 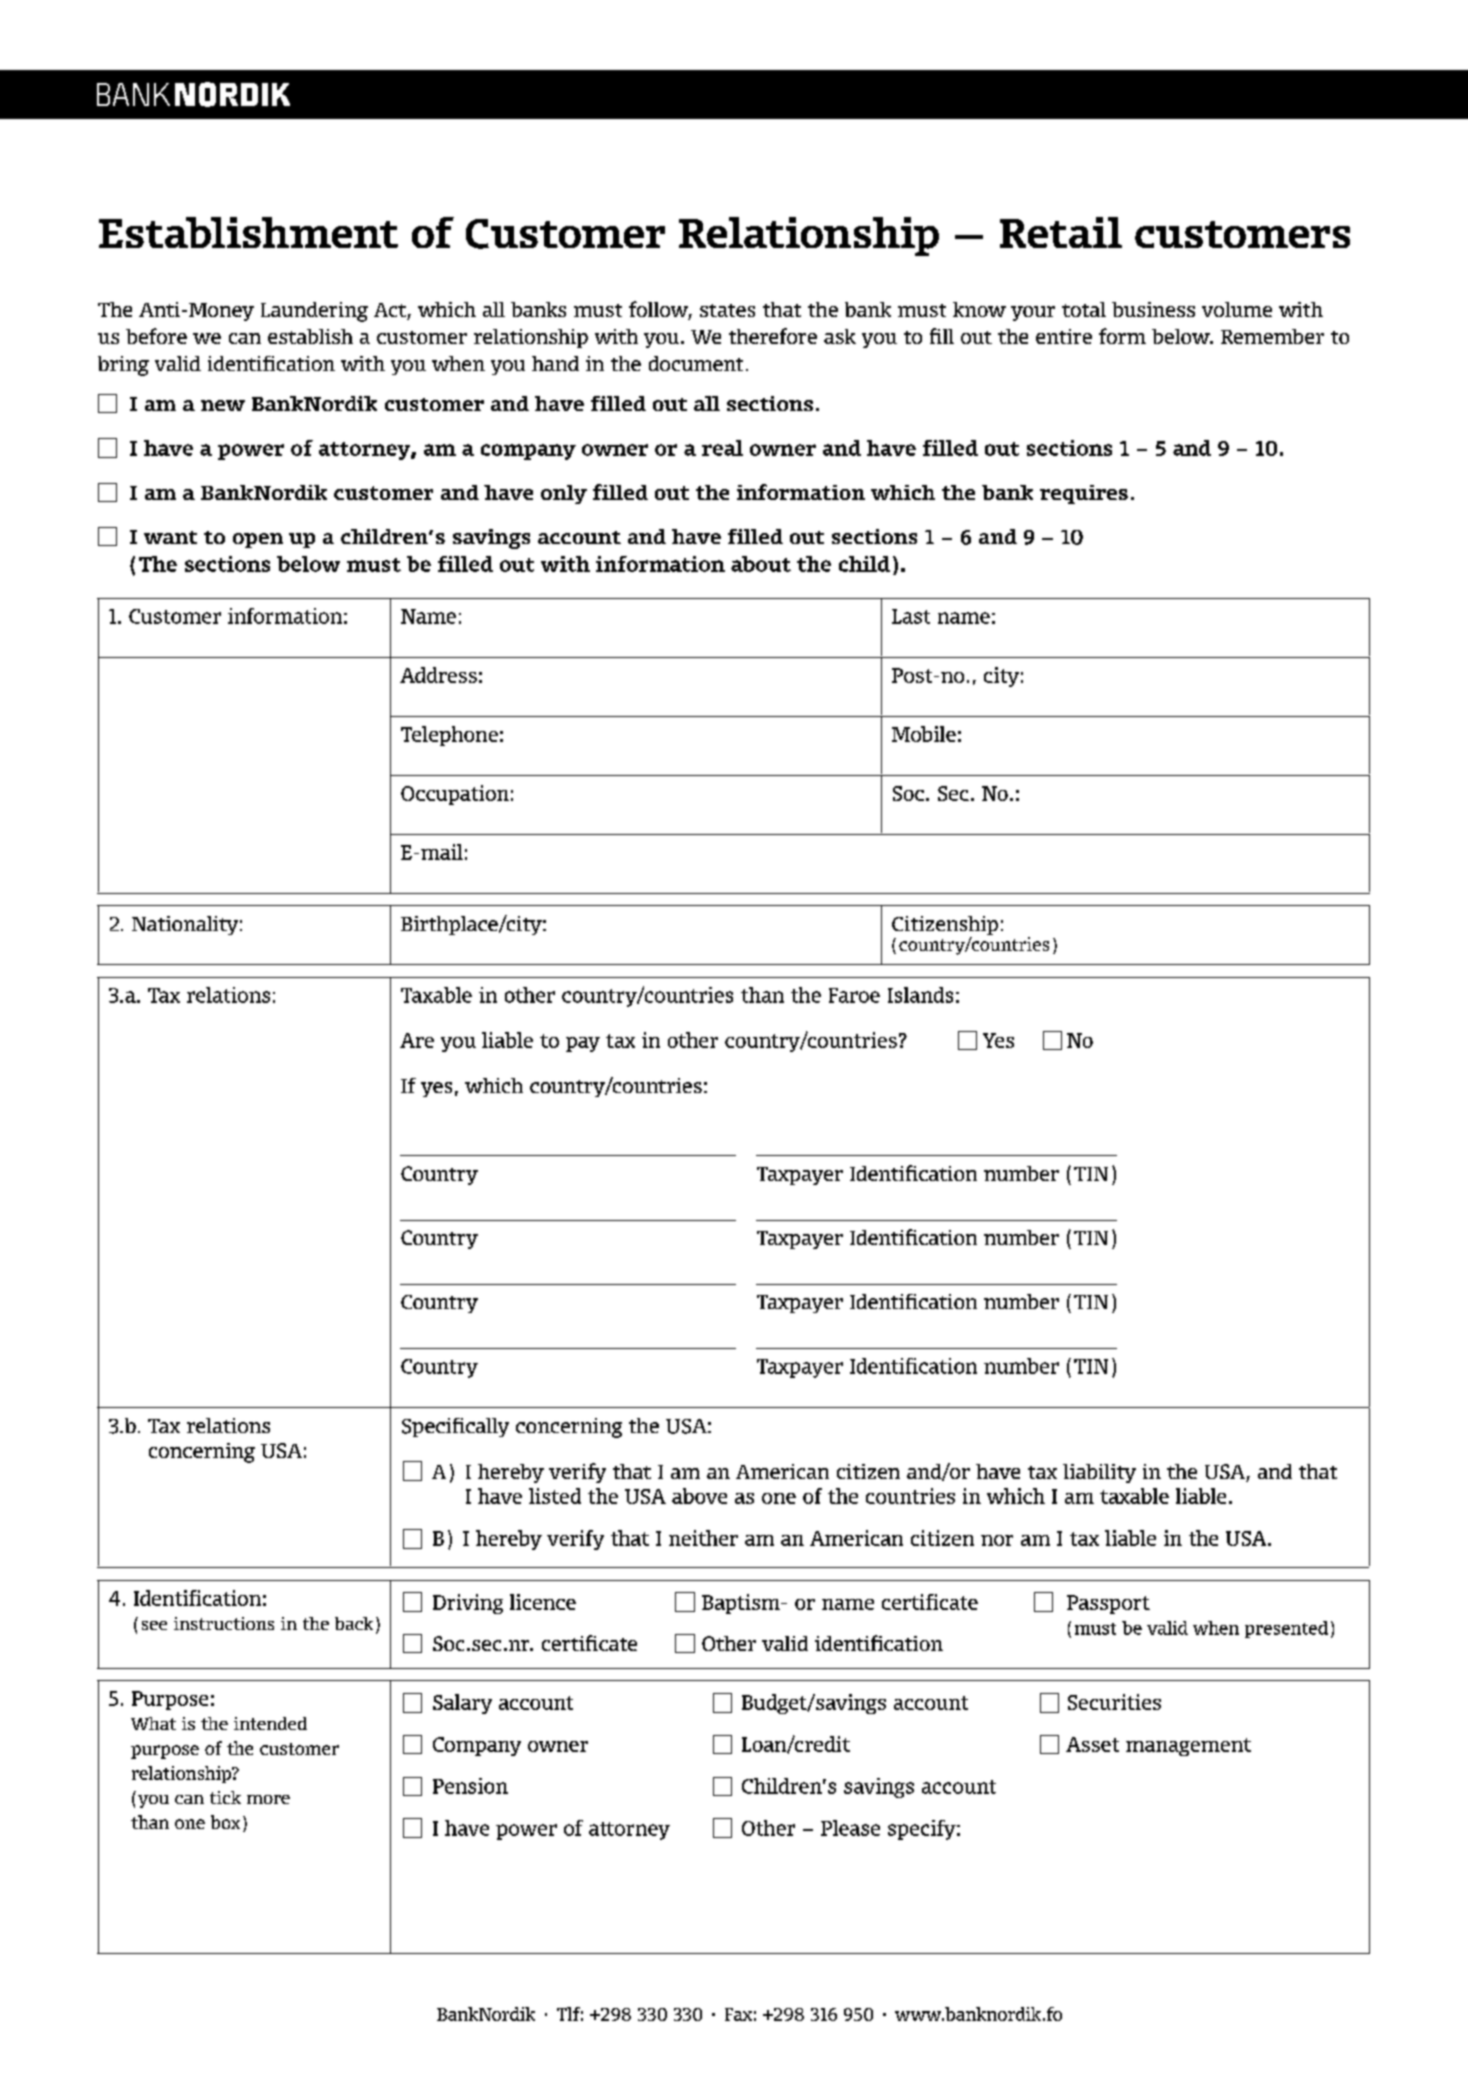 What do you see at coordinates (1084, 494) in the screenshot?
I see `requires` at bounding box center [1084, 494].
